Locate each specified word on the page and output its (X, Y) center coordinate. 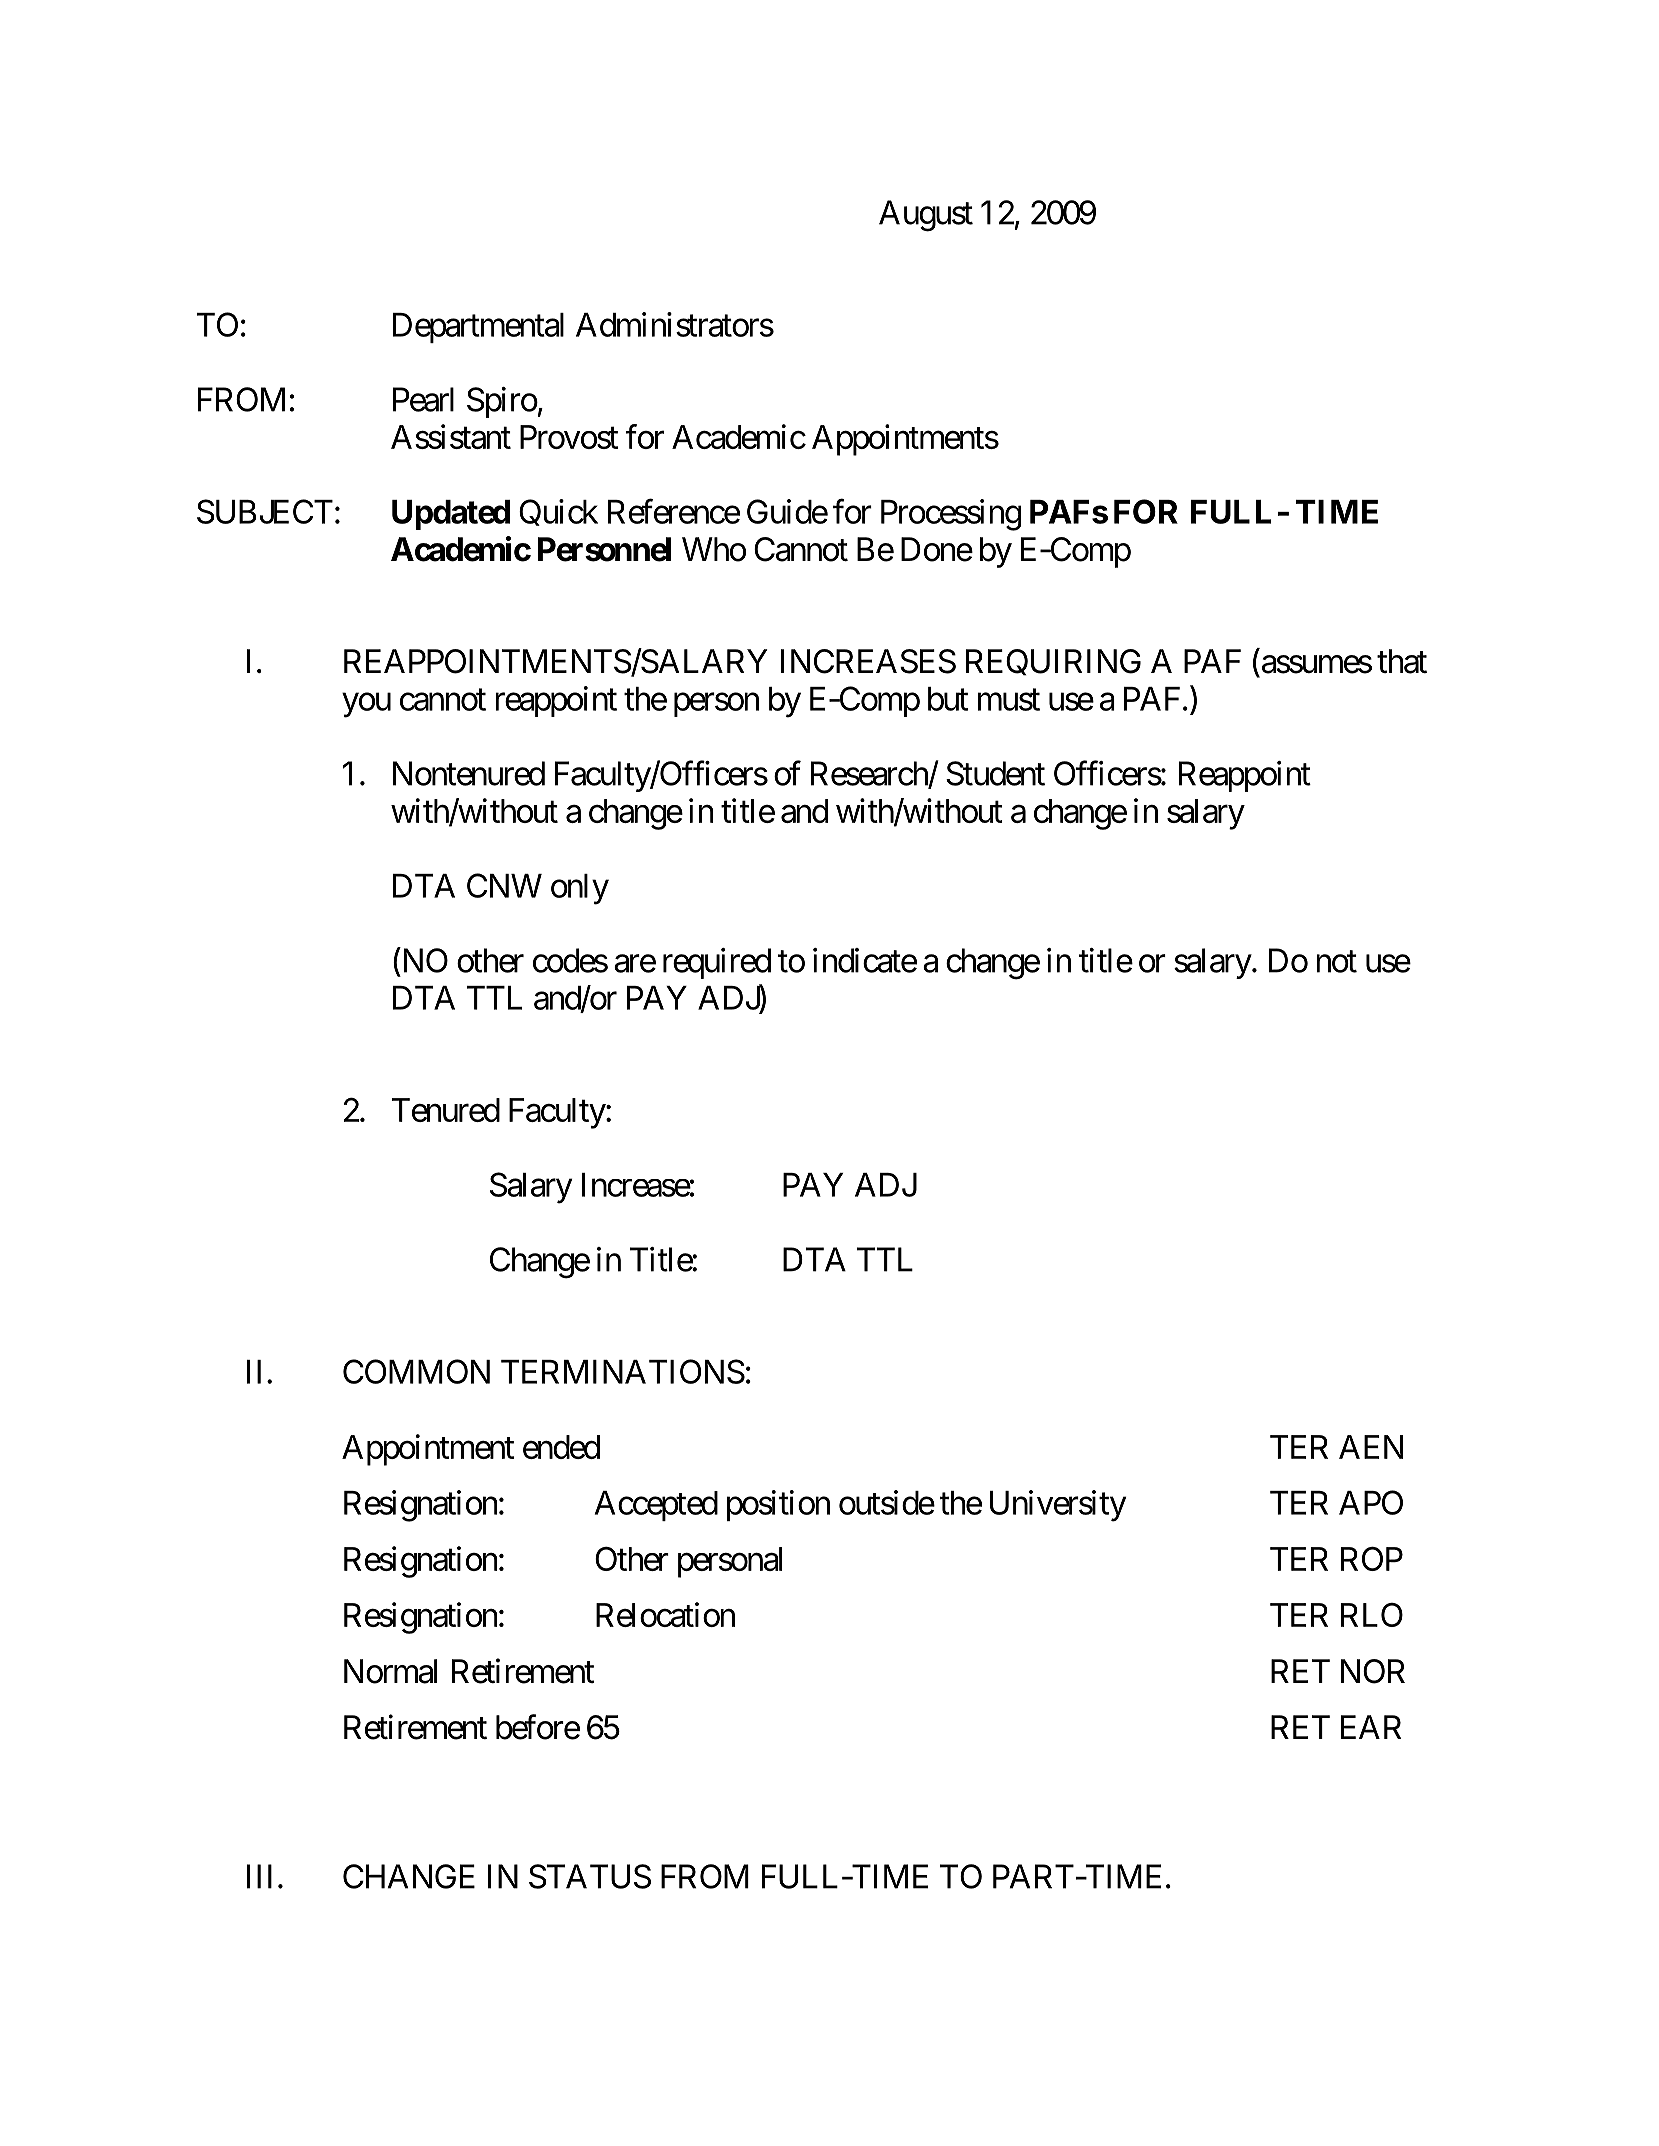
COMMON (416, 1371)
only (580, 889)
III (259, 1876)
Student (995, 773)
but (948, 699)
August (926, 216)
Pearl (423, 399)
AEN (1371, 1447)
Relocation (665, 1614)
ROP (1372, 1558)
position (778, 1505)
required (717, 963)
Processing (951, 515)
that (1402, 661)
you (366, 705)
